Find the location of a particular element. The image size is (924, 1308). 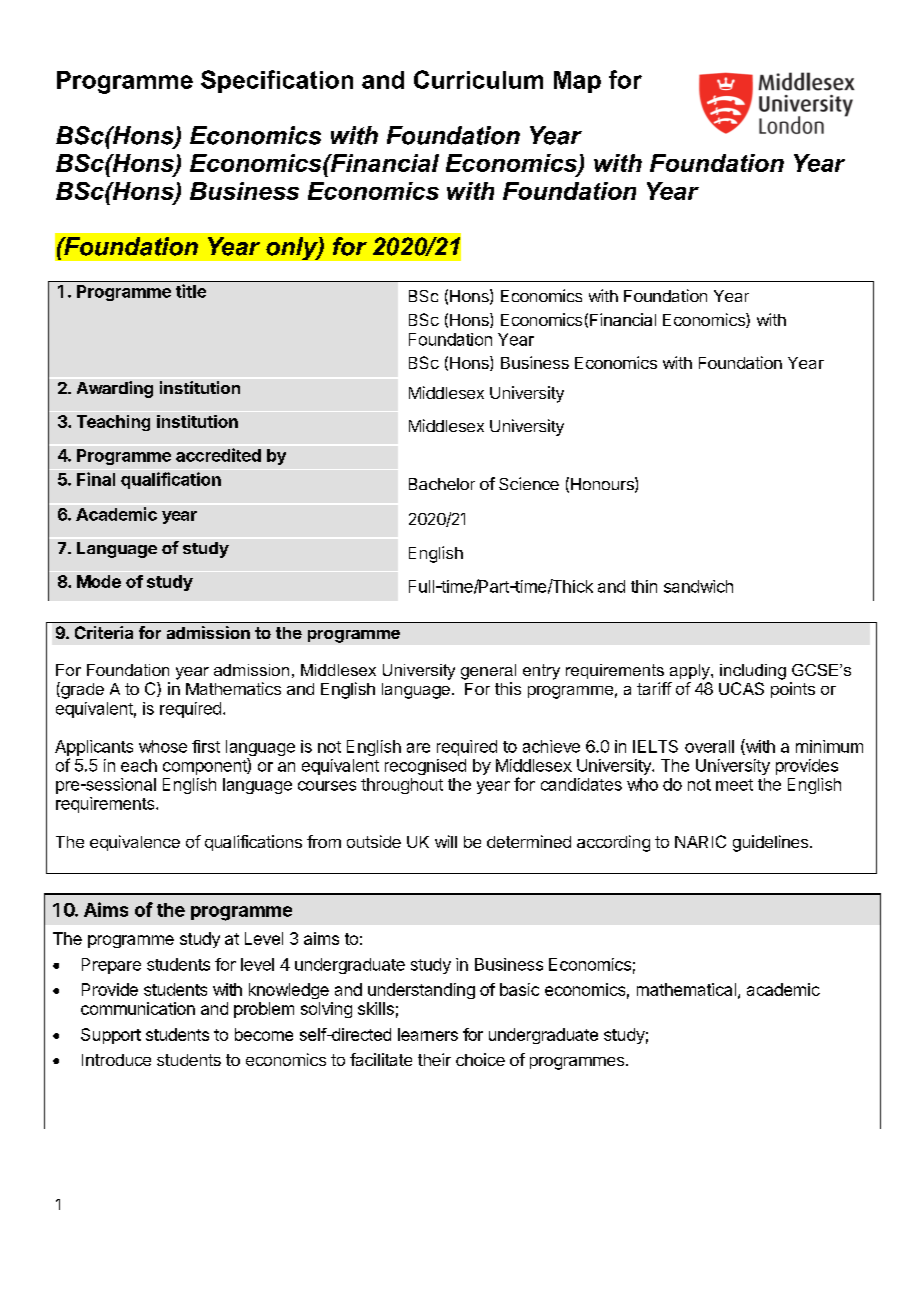

communication is located at coordinates (138, 1008).
